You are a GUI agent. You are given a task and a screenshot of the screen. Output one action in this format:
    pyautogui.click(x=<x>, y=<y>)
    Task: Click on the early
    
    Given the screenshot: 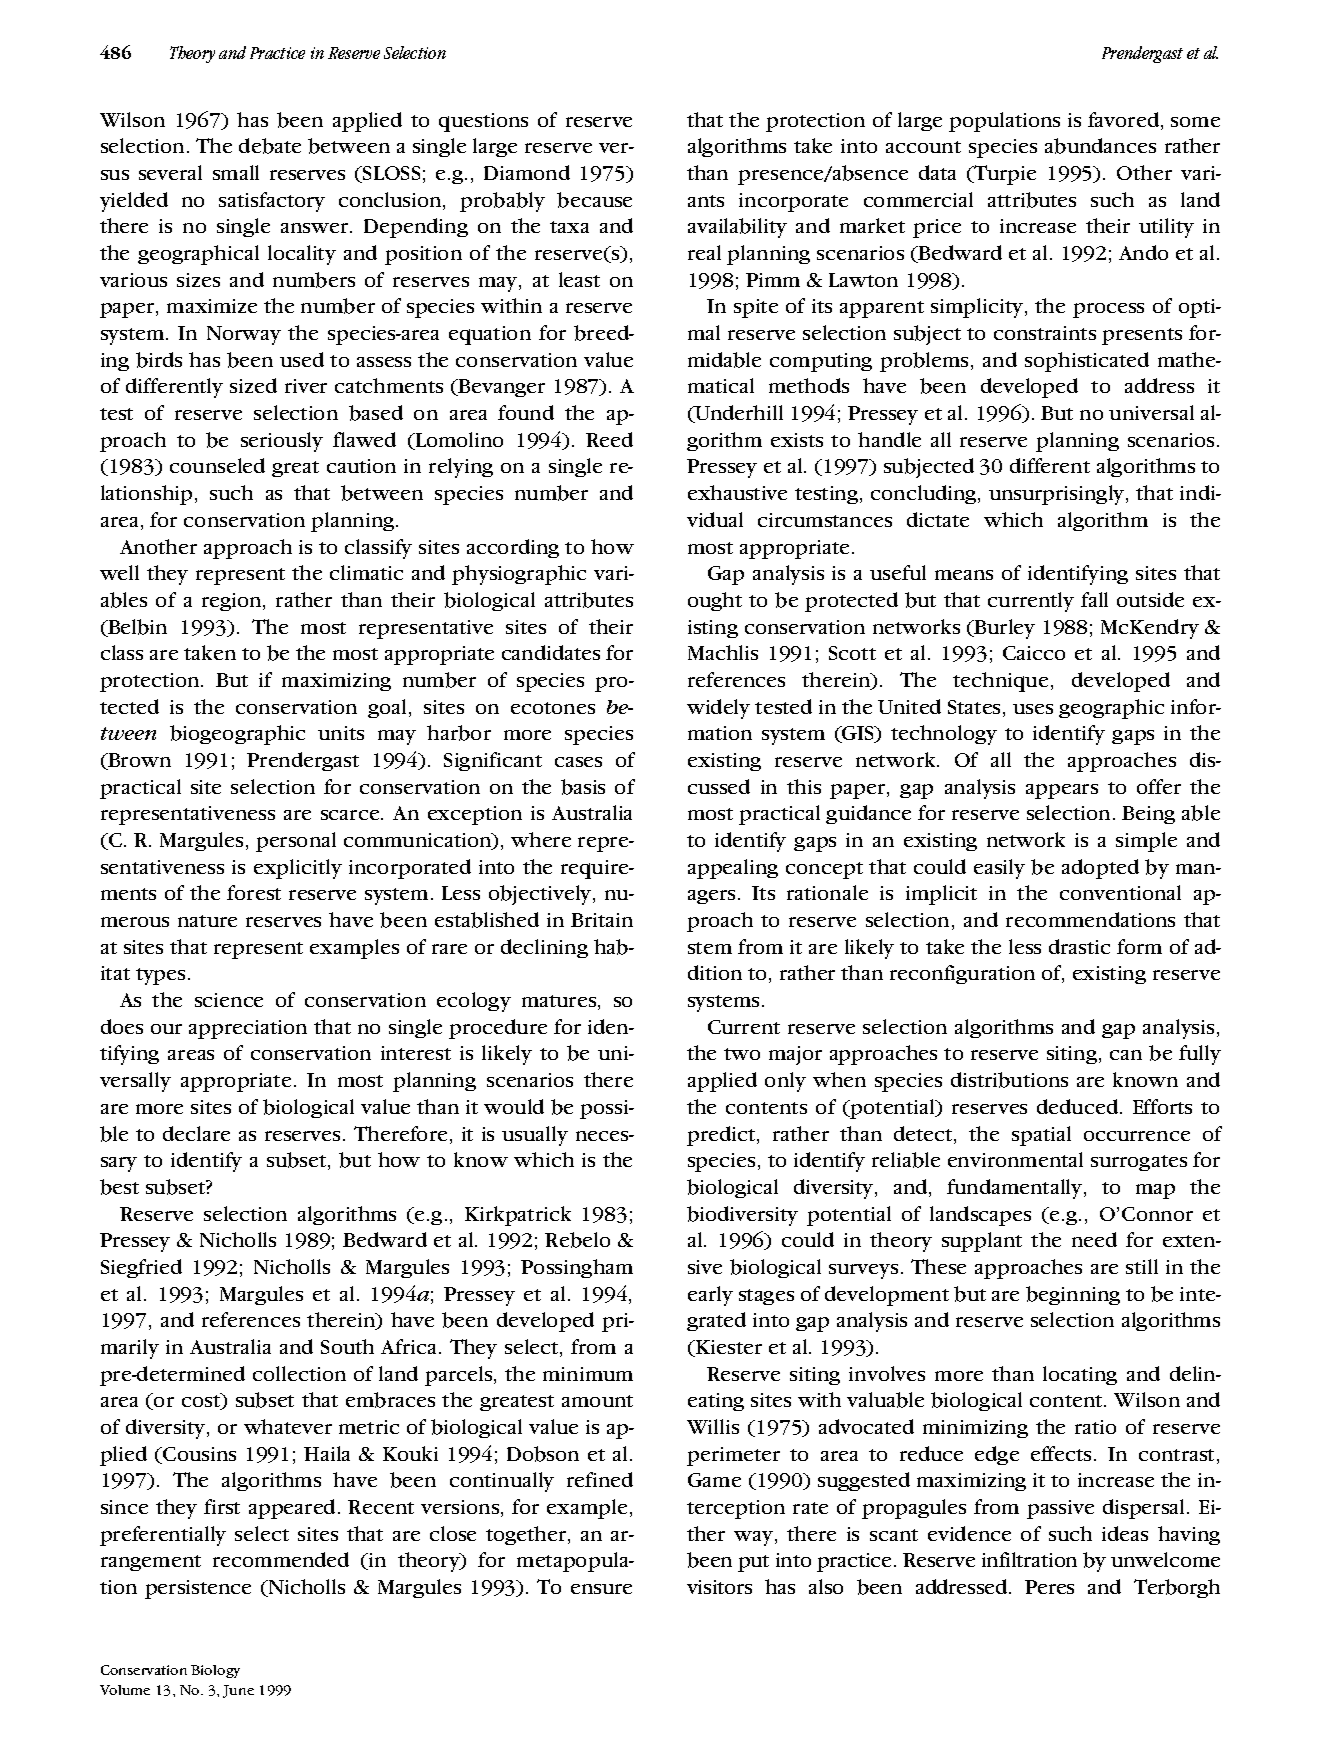 What is the action you would take?
    pyautogui.click(x=710, y=1296)
